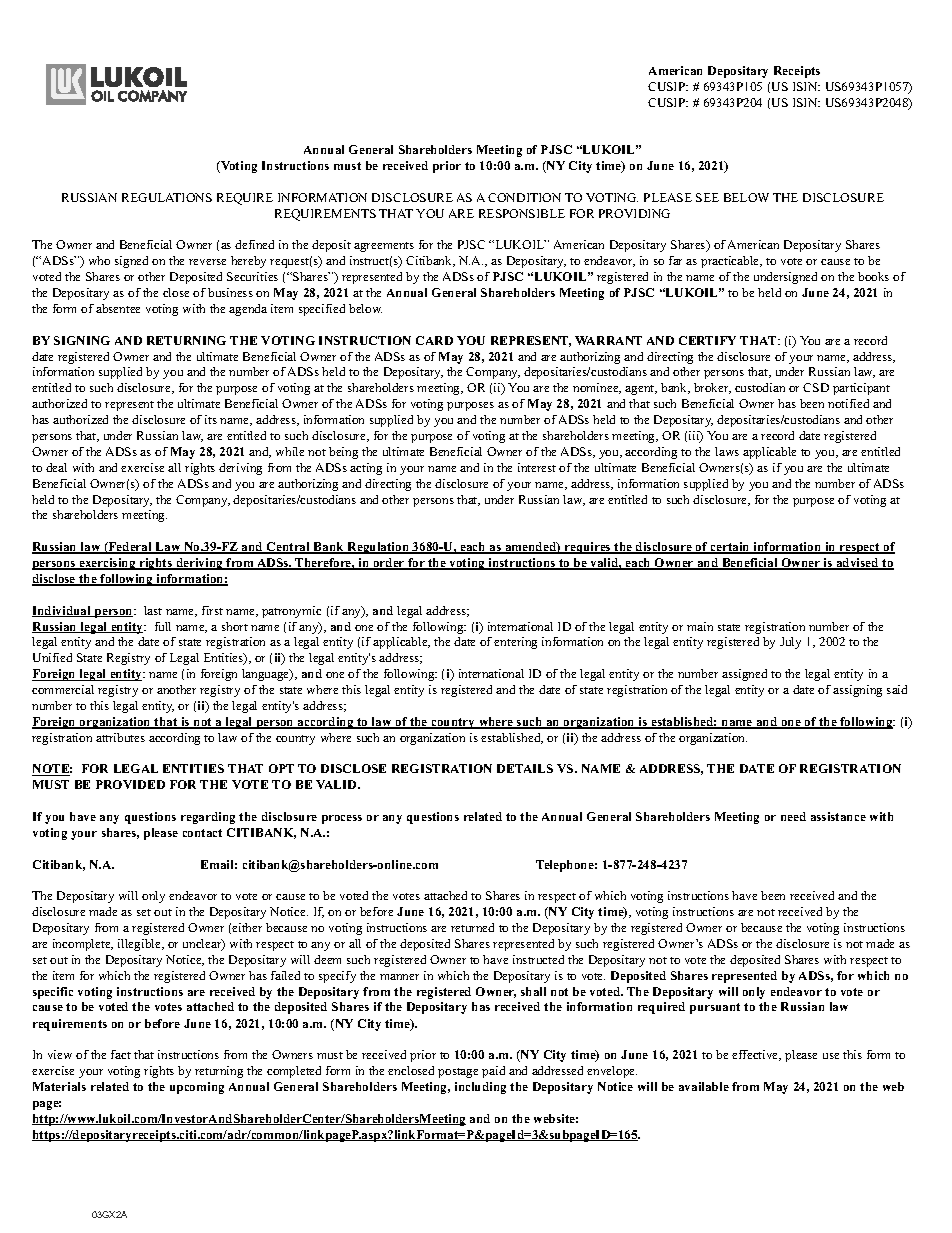 The image size is (952, 1233). Describe the element at coordinates (525, 768) in the document. I see `DETAILS` at that location.
